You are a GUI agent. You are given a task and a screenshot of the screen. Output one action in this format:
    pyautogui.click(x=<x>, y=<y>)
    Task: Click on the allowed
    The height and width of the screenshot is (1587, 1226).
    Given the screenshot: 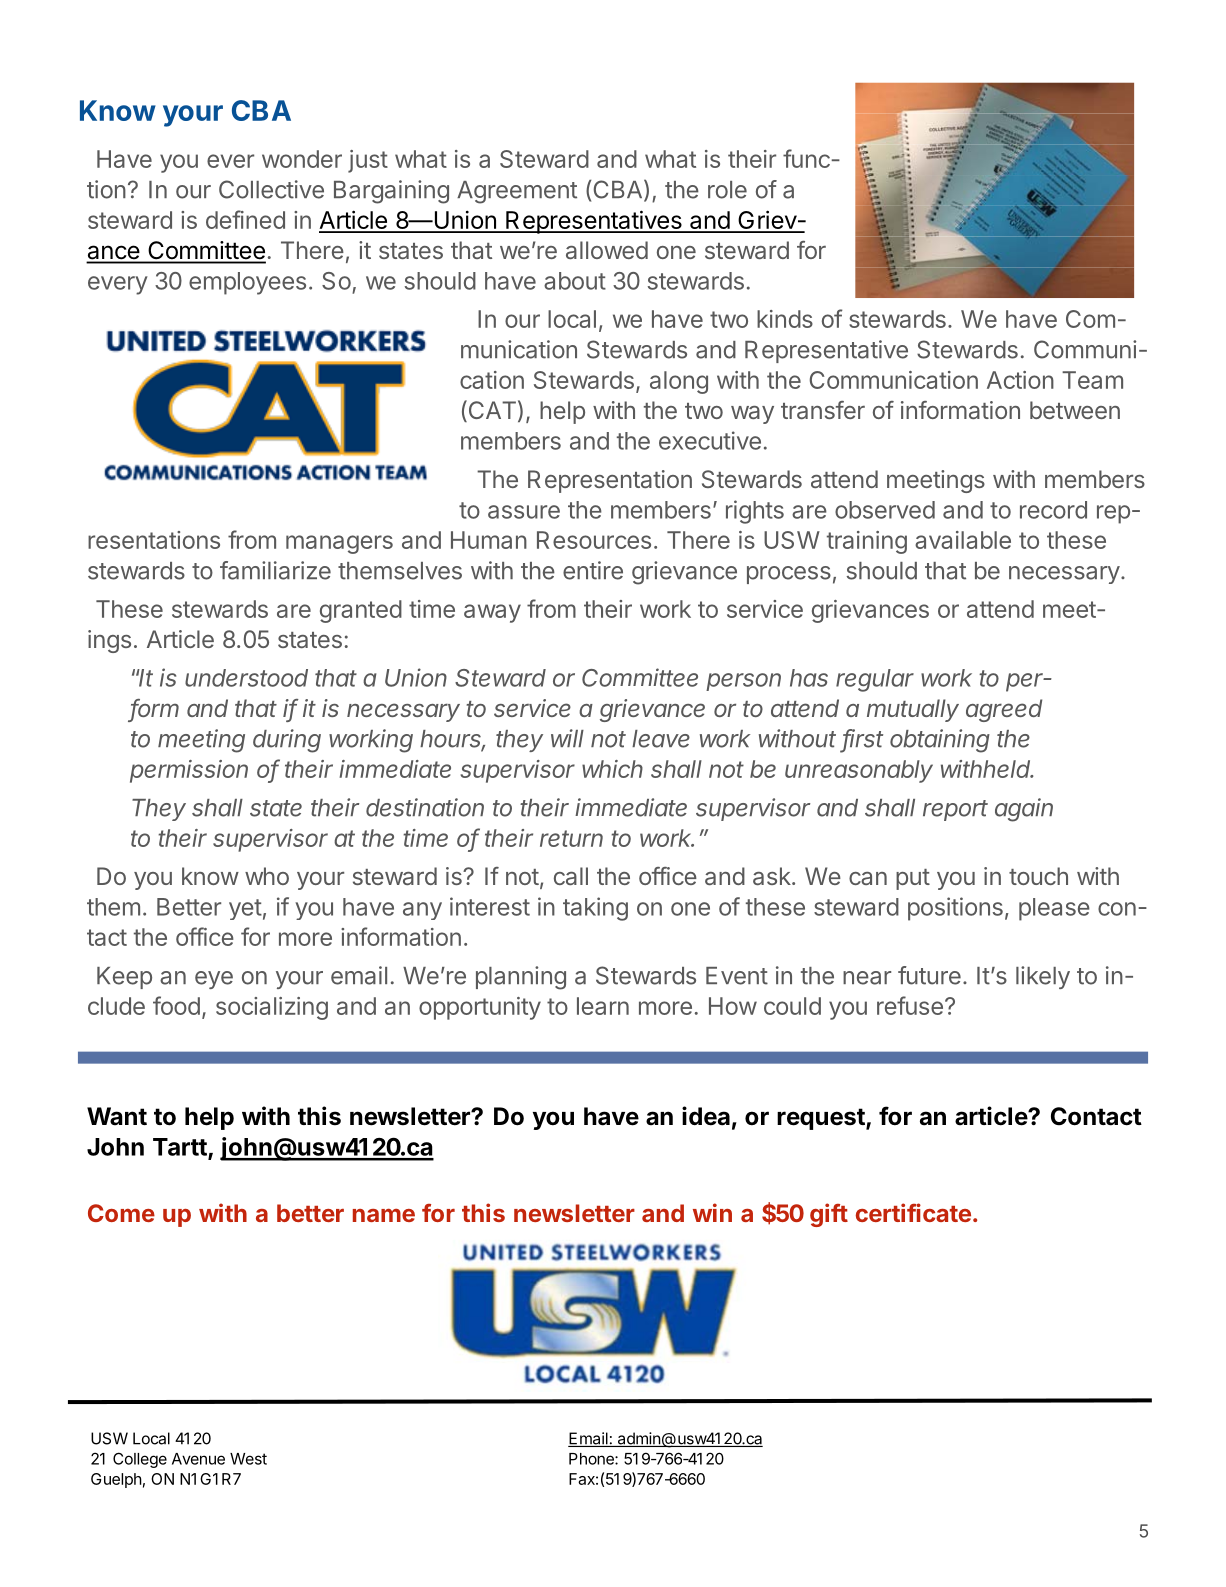 What is the action you would take?
    pyautogui.click(x=607, y=250)
